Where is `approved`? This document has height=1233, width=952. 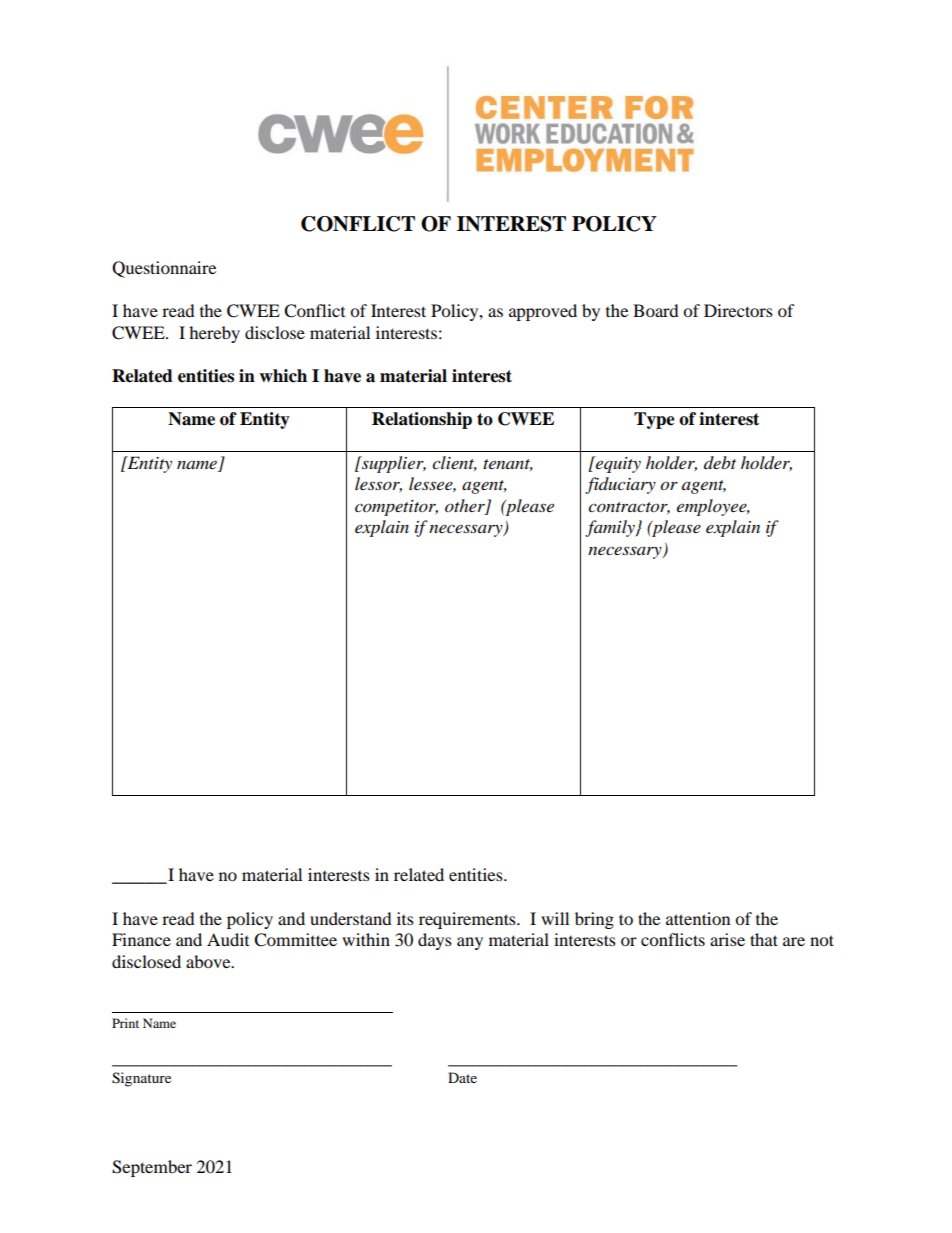
approved is located at coordinates (543, 312).
